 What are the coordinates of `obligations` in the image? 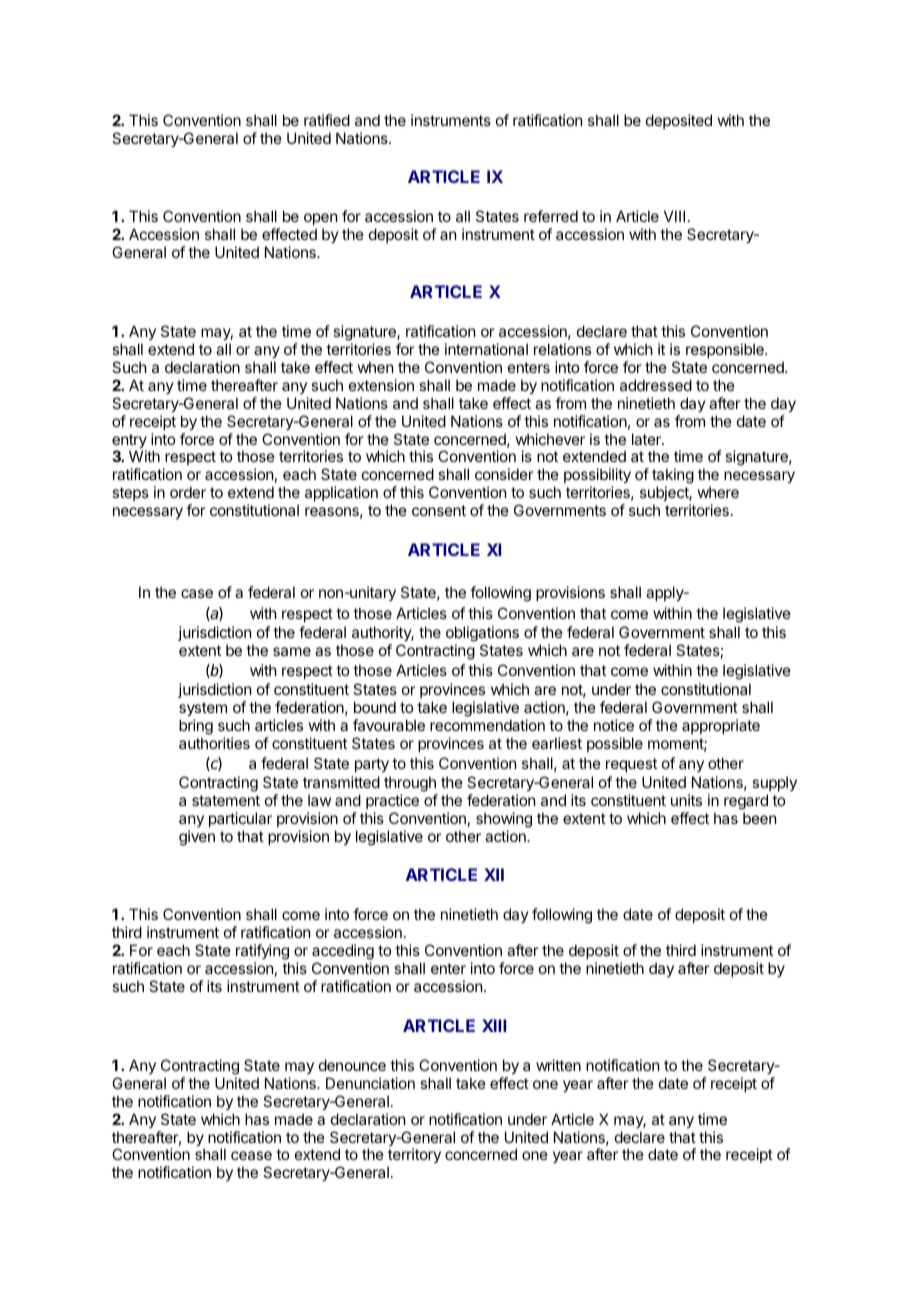 It's located at (482, 634).
